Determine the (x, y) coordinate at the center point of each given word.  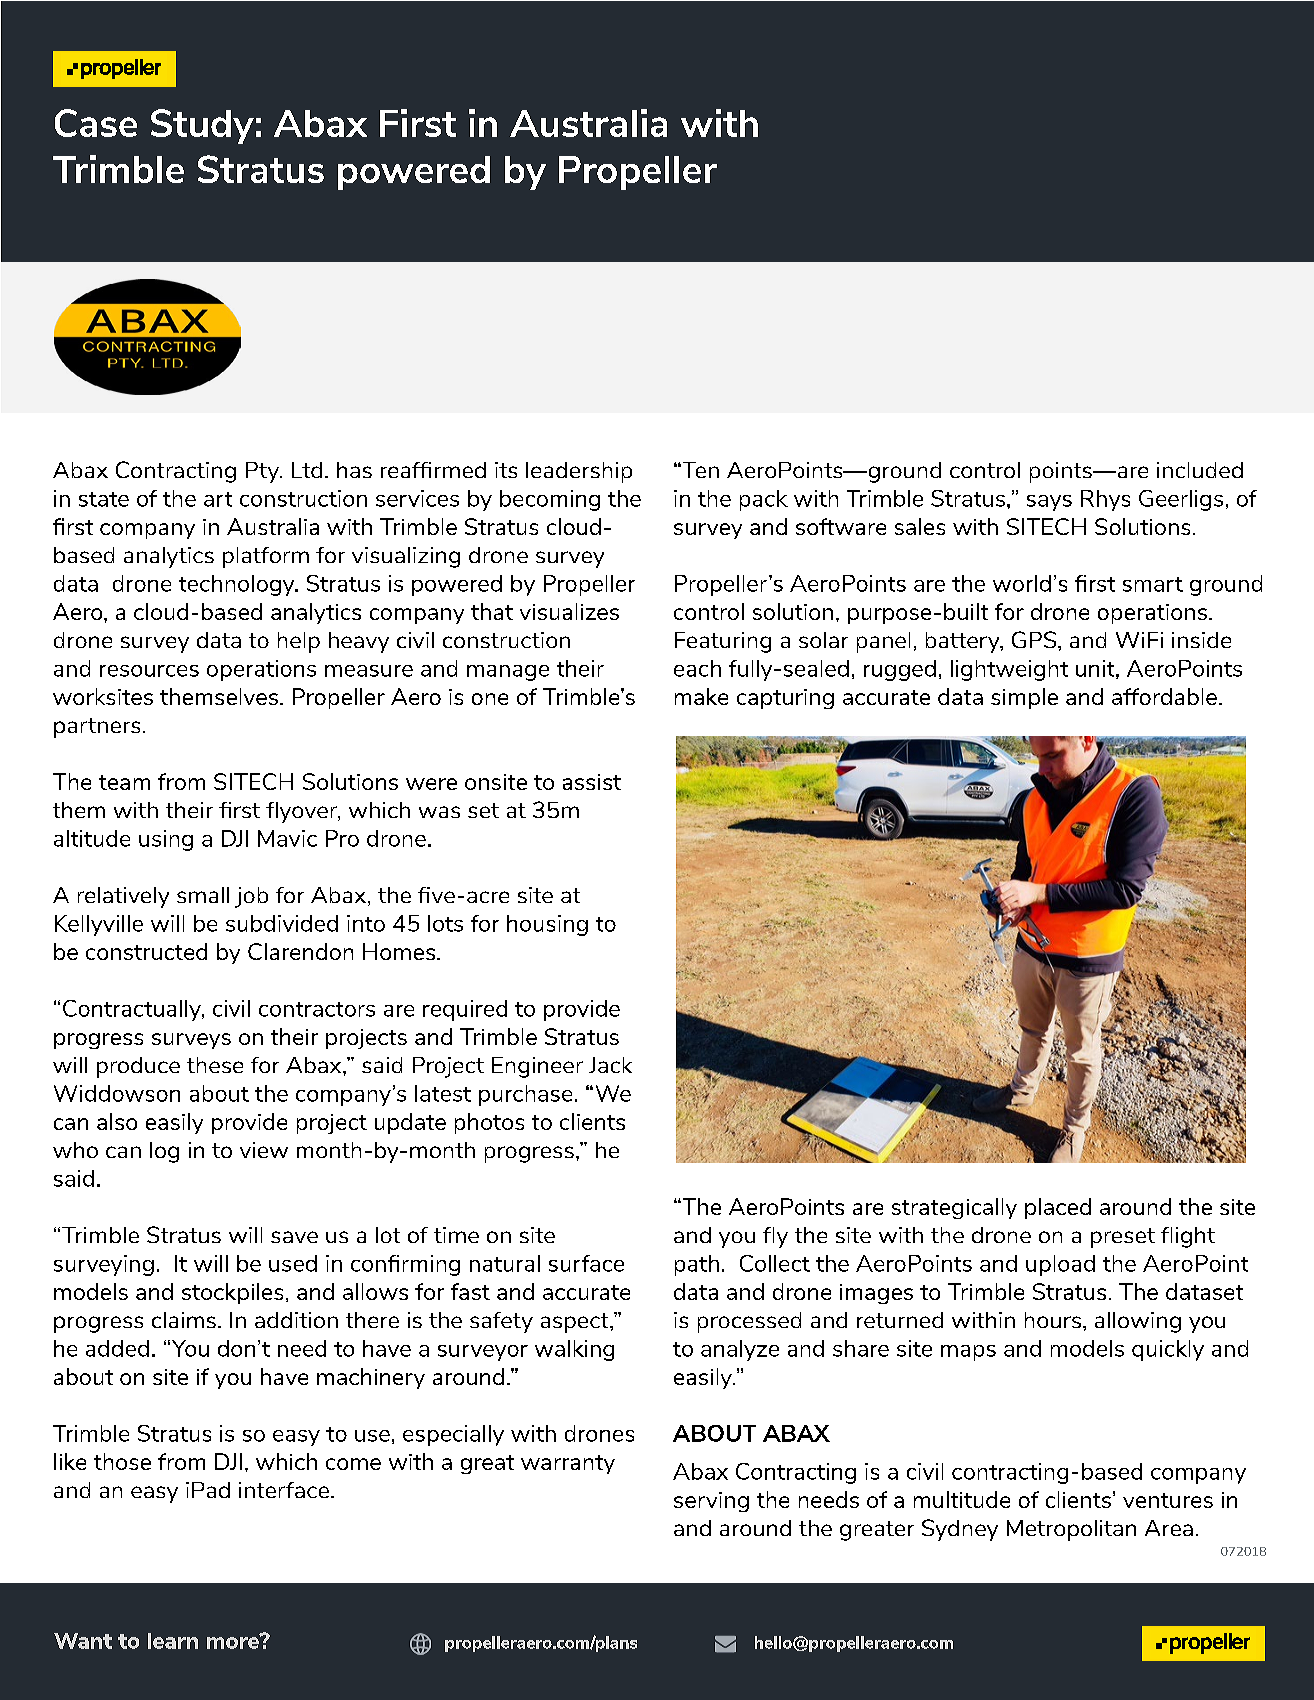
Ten (699, 470)
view (264, 1150)
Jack (610, 1065)
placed (1058, 1208)
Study (202, 126)
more (234, 1642)
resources (149, 671)
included (1200, 470)
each (697, 668)
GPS (1035, 639)
